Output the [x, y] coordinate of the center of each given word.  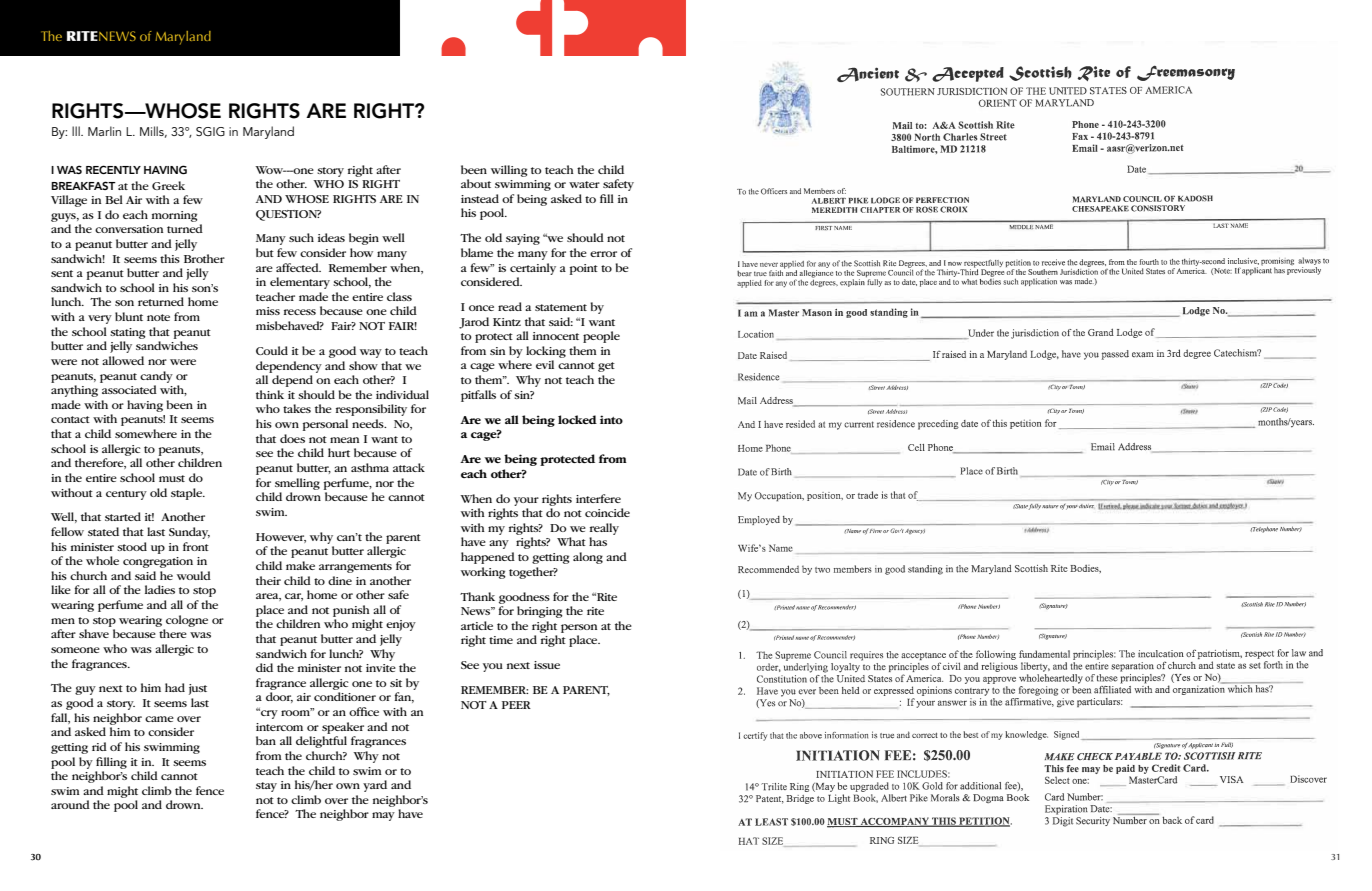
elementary [300, 283]
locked [577, 419]
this [170, 258]
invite [381, 668]
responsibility [371, 410]
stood [132, 546]
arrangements [355, 568]
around [70, 804]
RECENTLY [113, 169]
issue [547, 665]
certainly [533, 269]
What [571, 541]
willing [509, 171]
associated [129, 389]
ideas [331, 237]
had [175, 687]
